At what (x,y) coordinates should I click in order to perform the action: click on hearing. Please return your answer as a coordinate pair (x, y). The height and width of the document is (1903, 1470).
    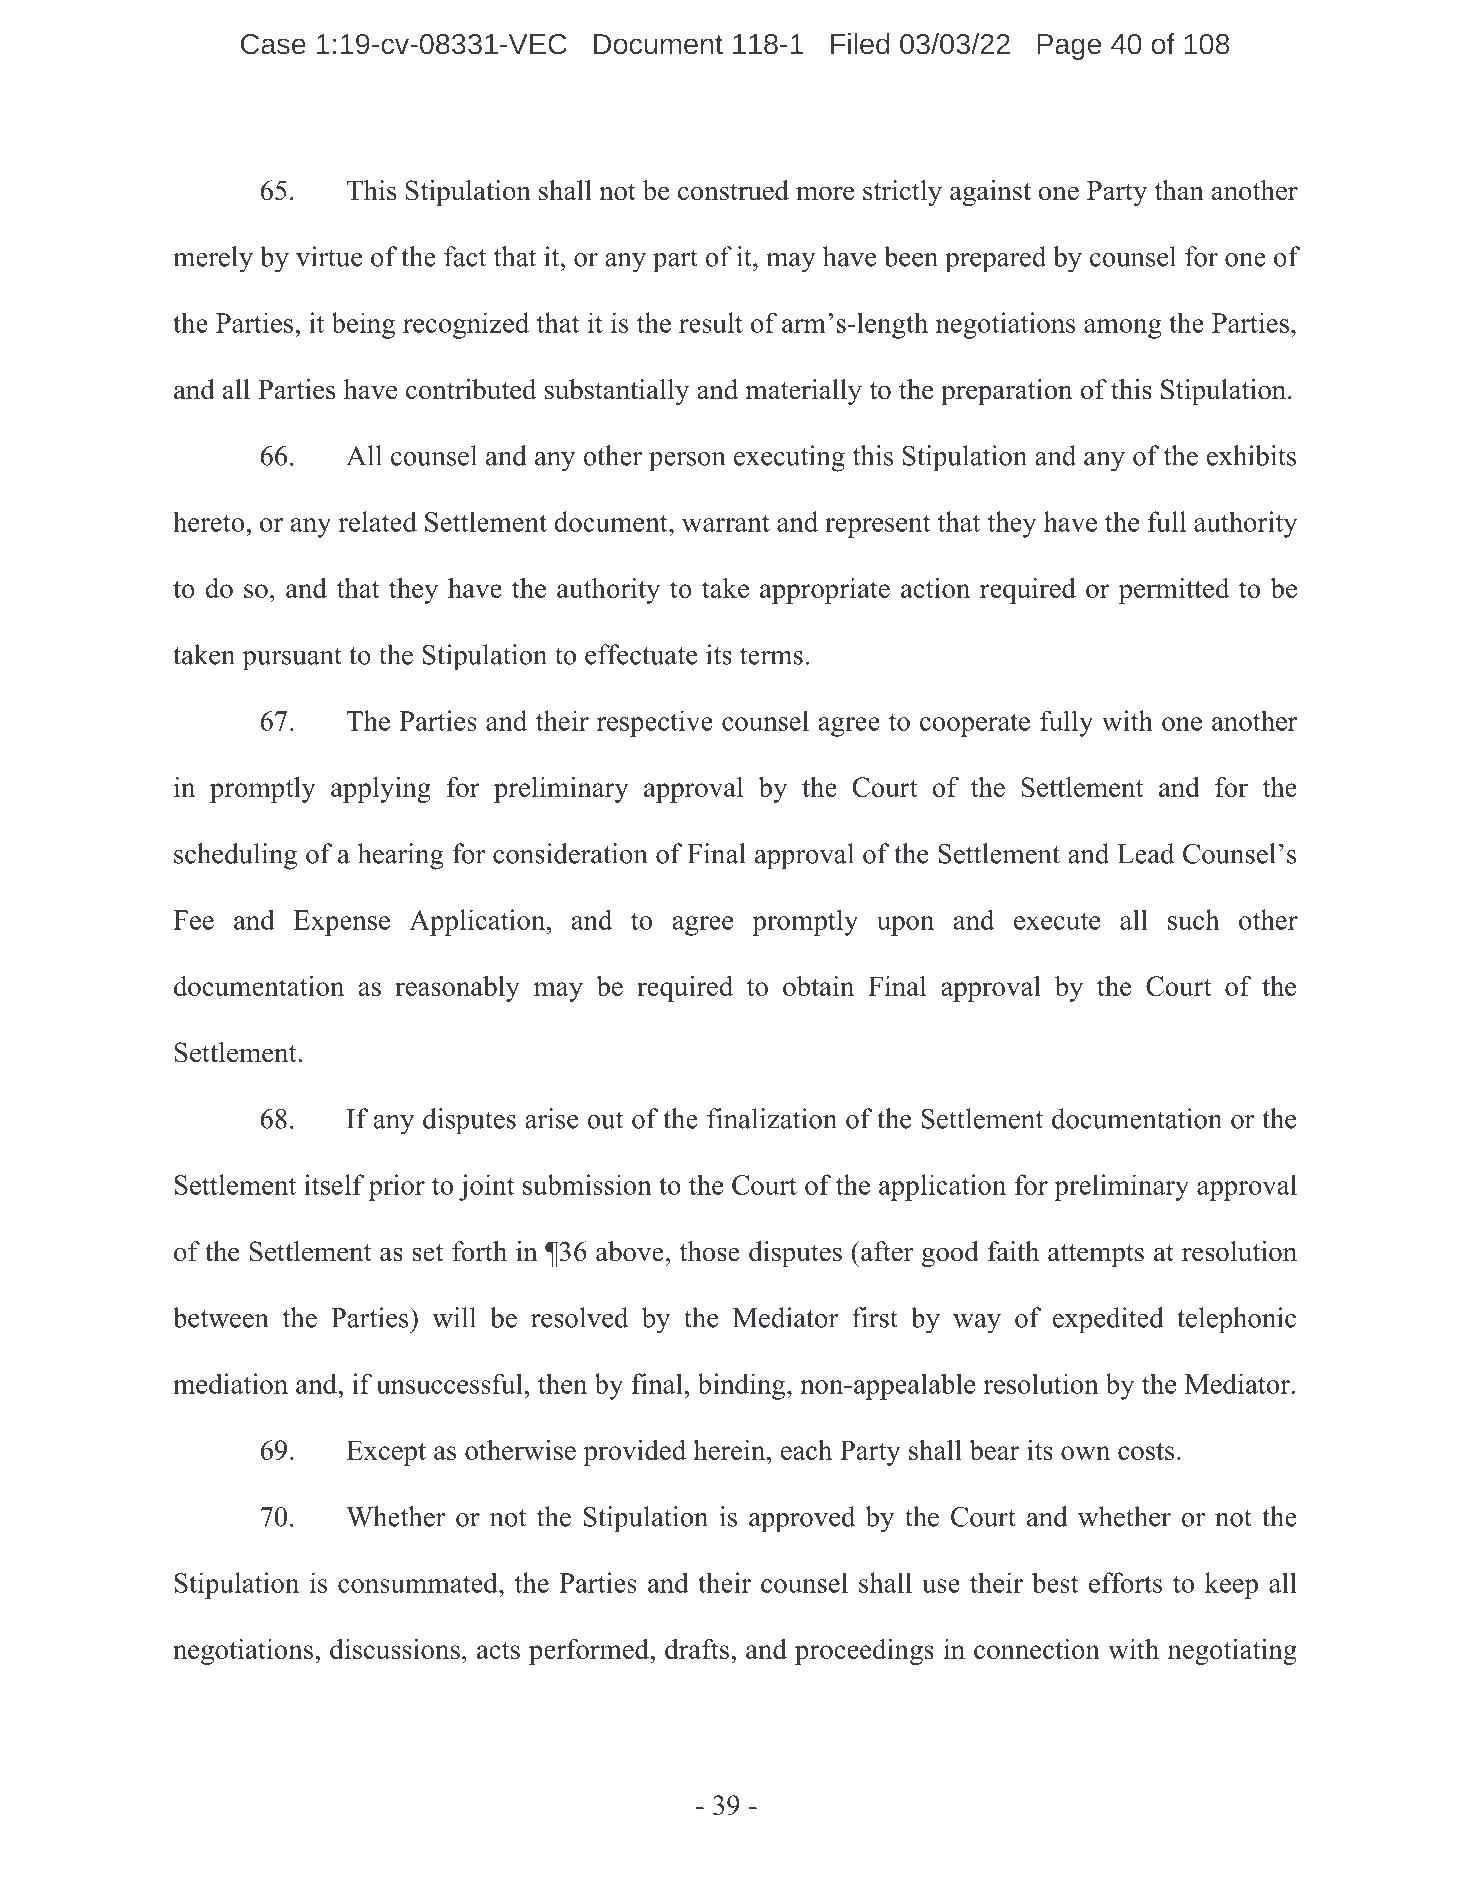
    Looking at the image, I should click on (401, 856).
